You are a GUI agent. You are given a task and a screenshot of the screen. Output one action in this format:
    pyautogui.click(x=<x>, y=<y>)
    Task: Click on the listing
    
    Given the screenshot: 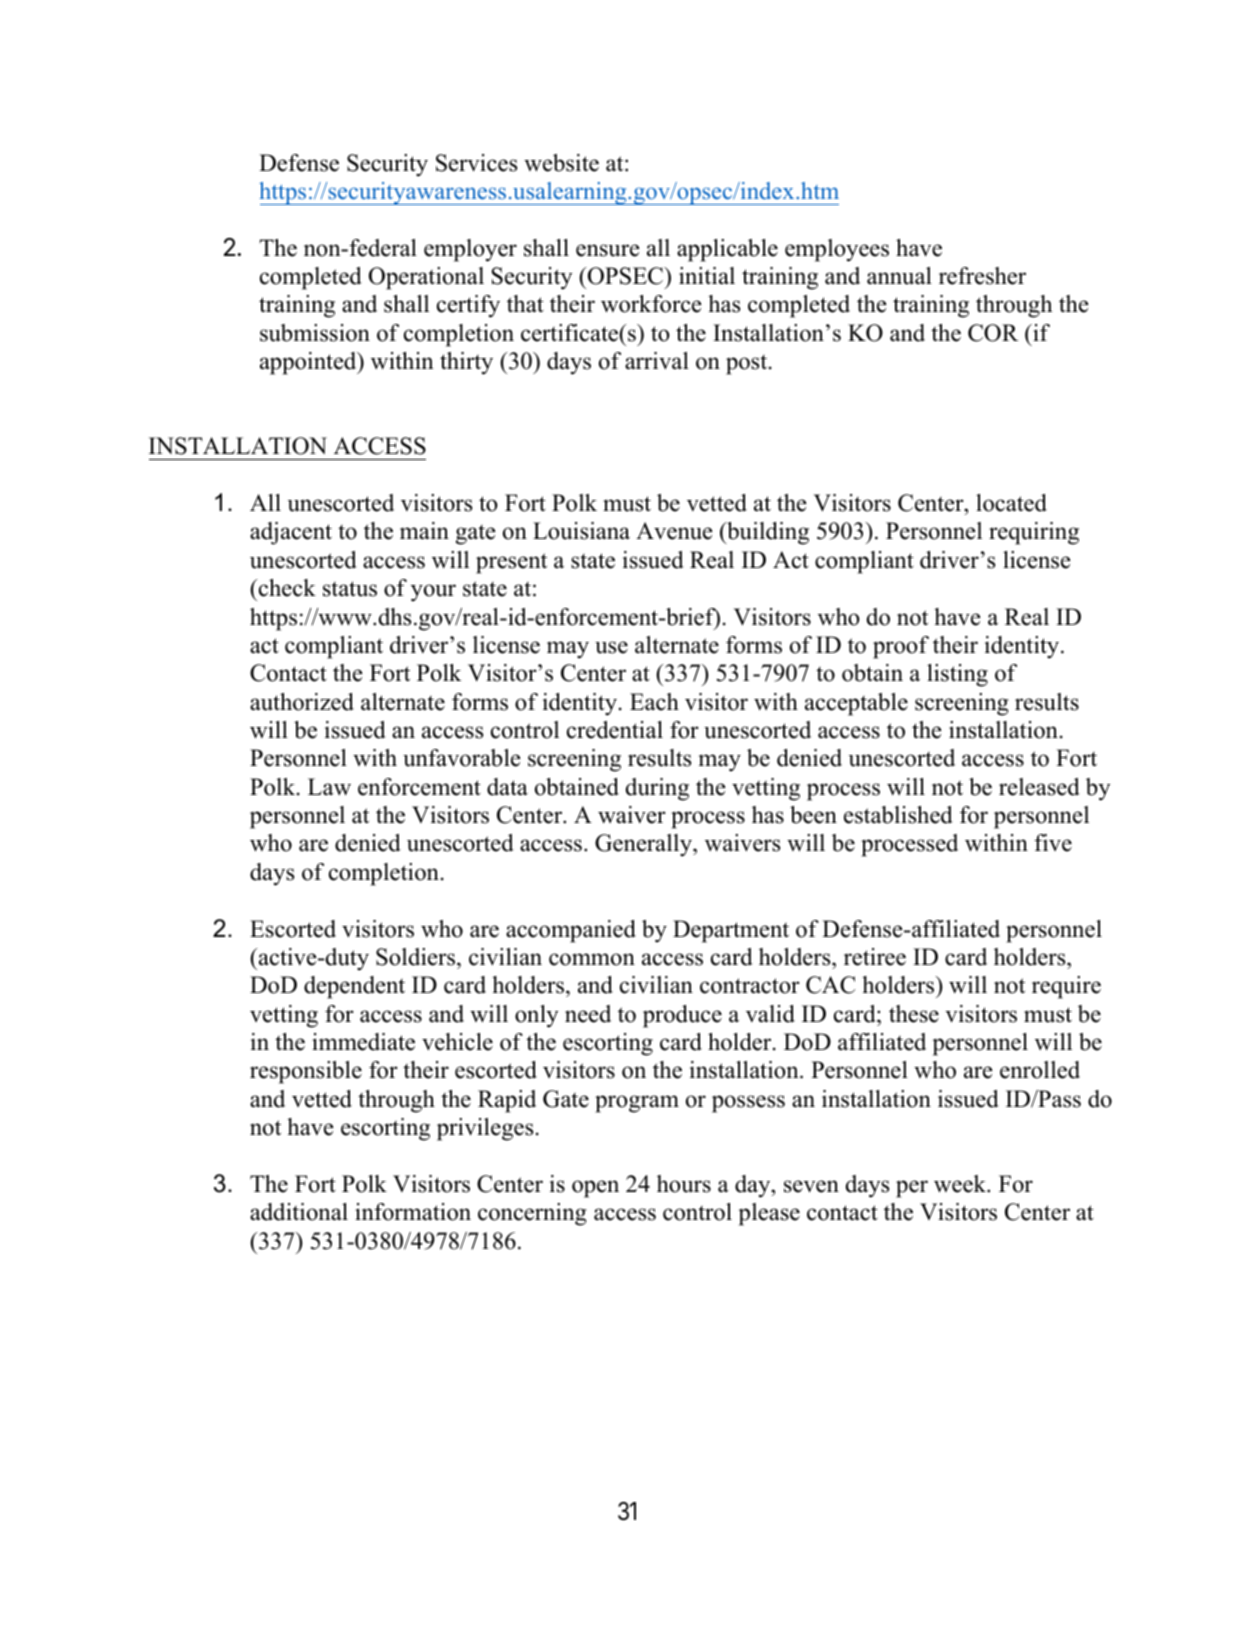 What is the action you would take?
    pyautogui.click(x=957, y=675)
